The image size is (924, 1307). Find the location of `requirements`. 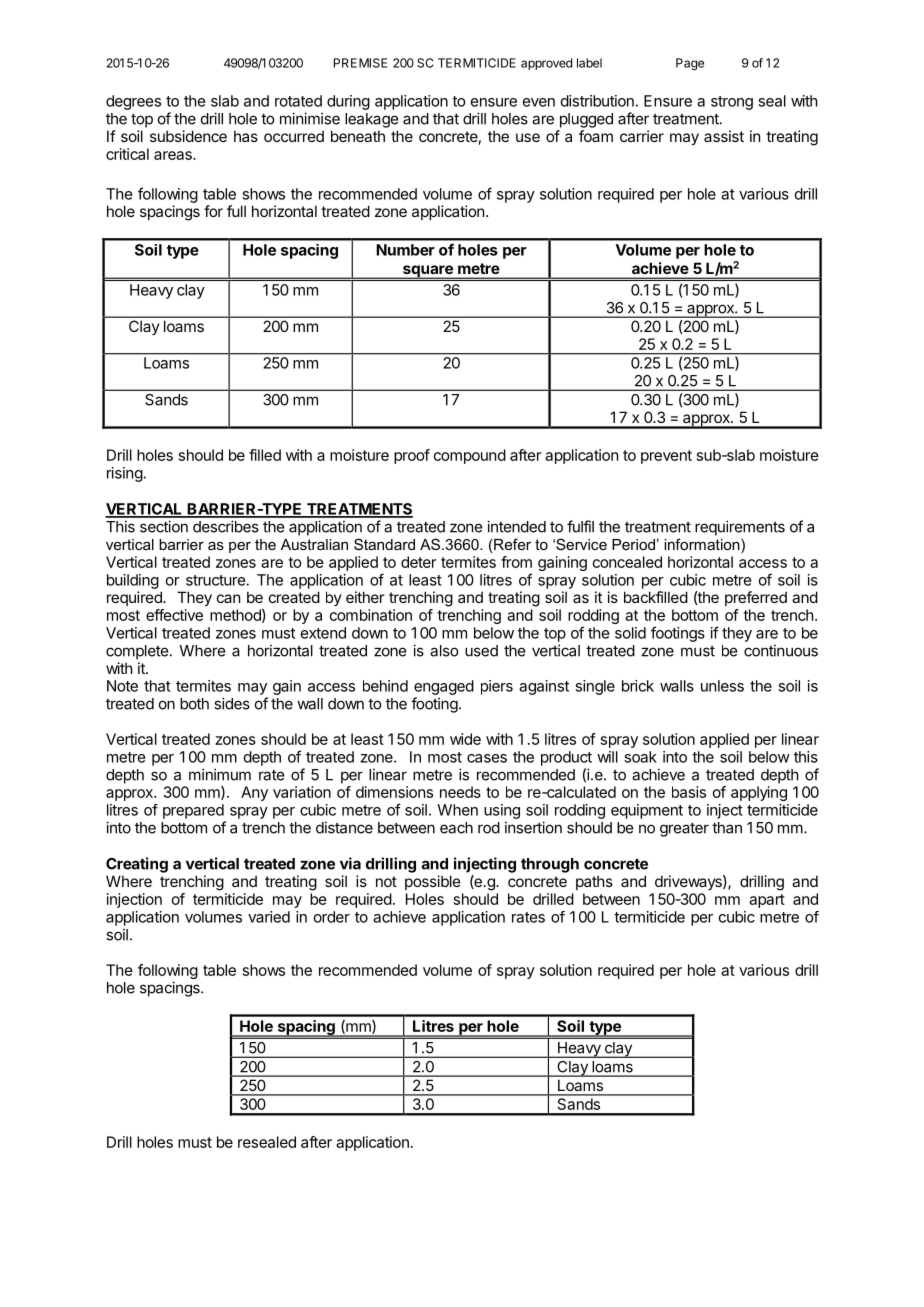

requirements is located at coordinates (740, 528).
